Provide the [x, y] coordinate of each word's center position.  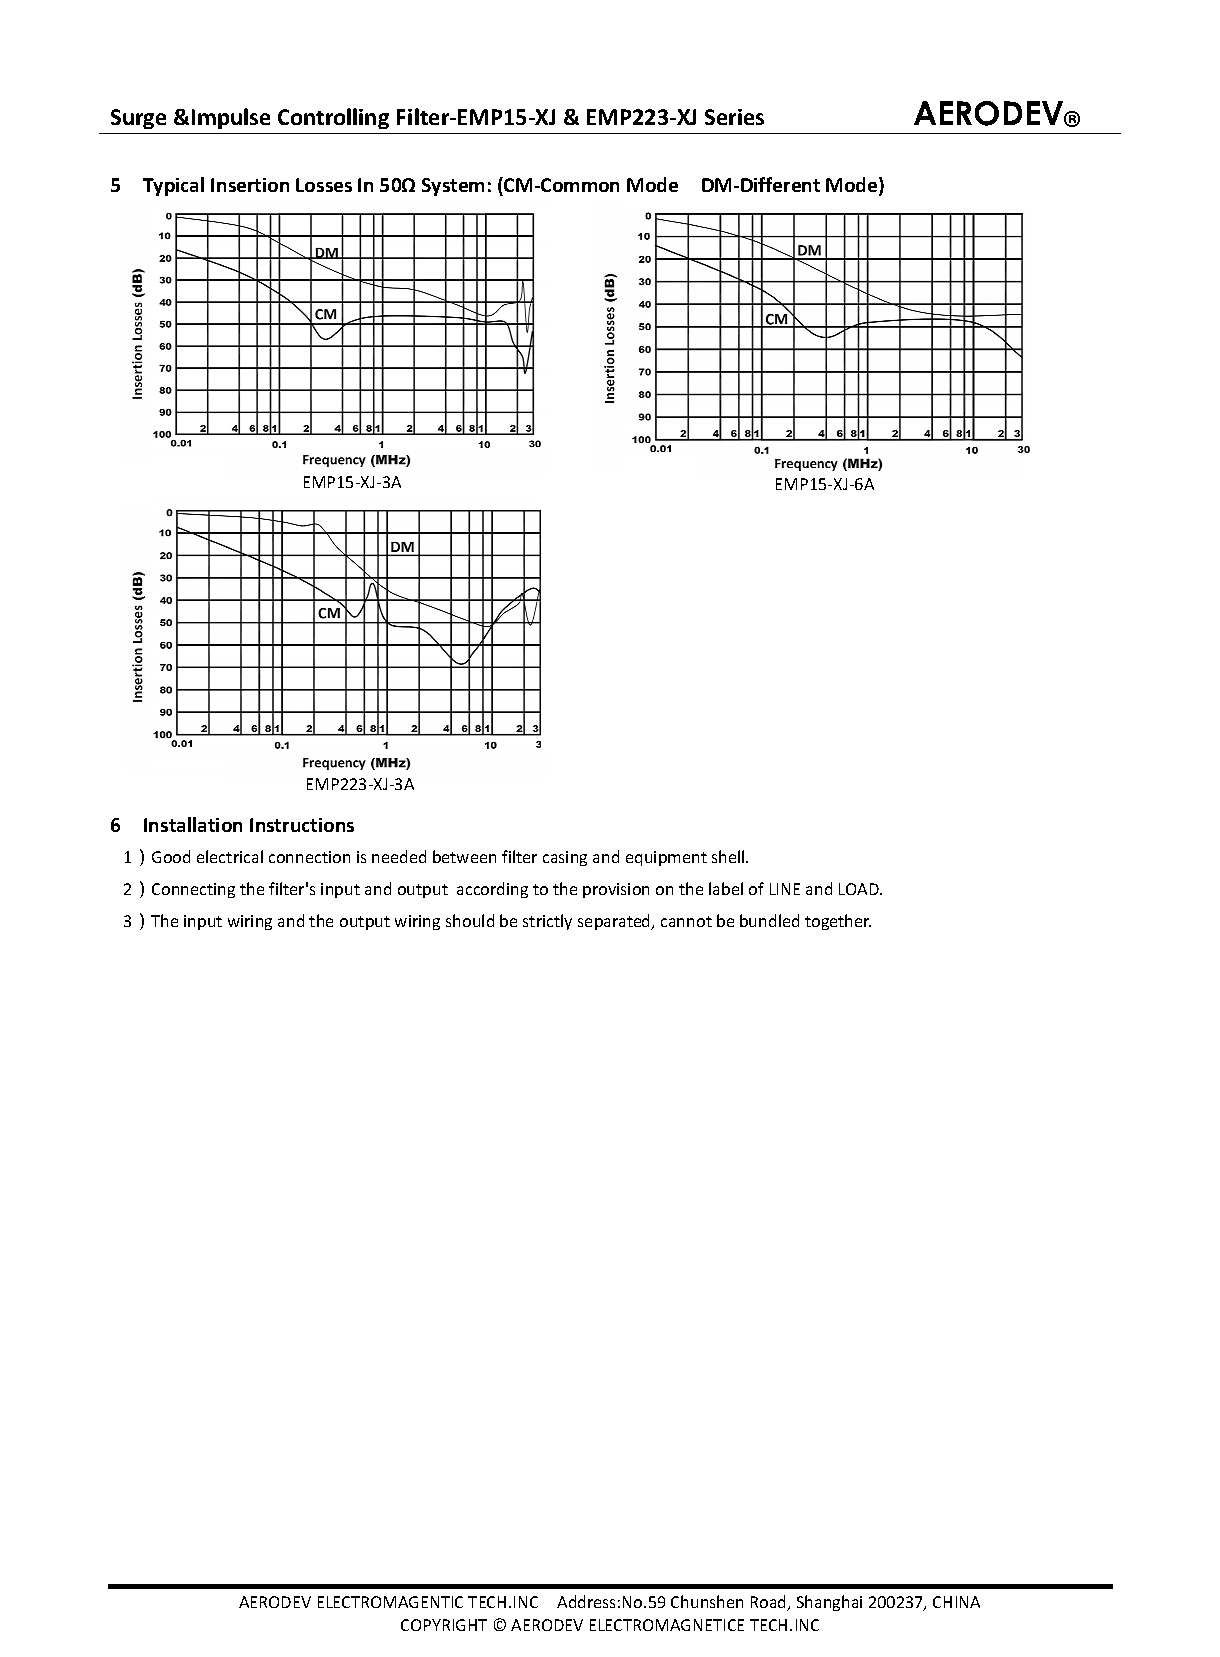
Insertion [250, 185]
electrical [230, 856]
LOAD [860, 889]
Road [770, 1603]
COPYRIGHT [444, 1625]
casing [565, 858]
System [453, 187]
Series [734, 117]
